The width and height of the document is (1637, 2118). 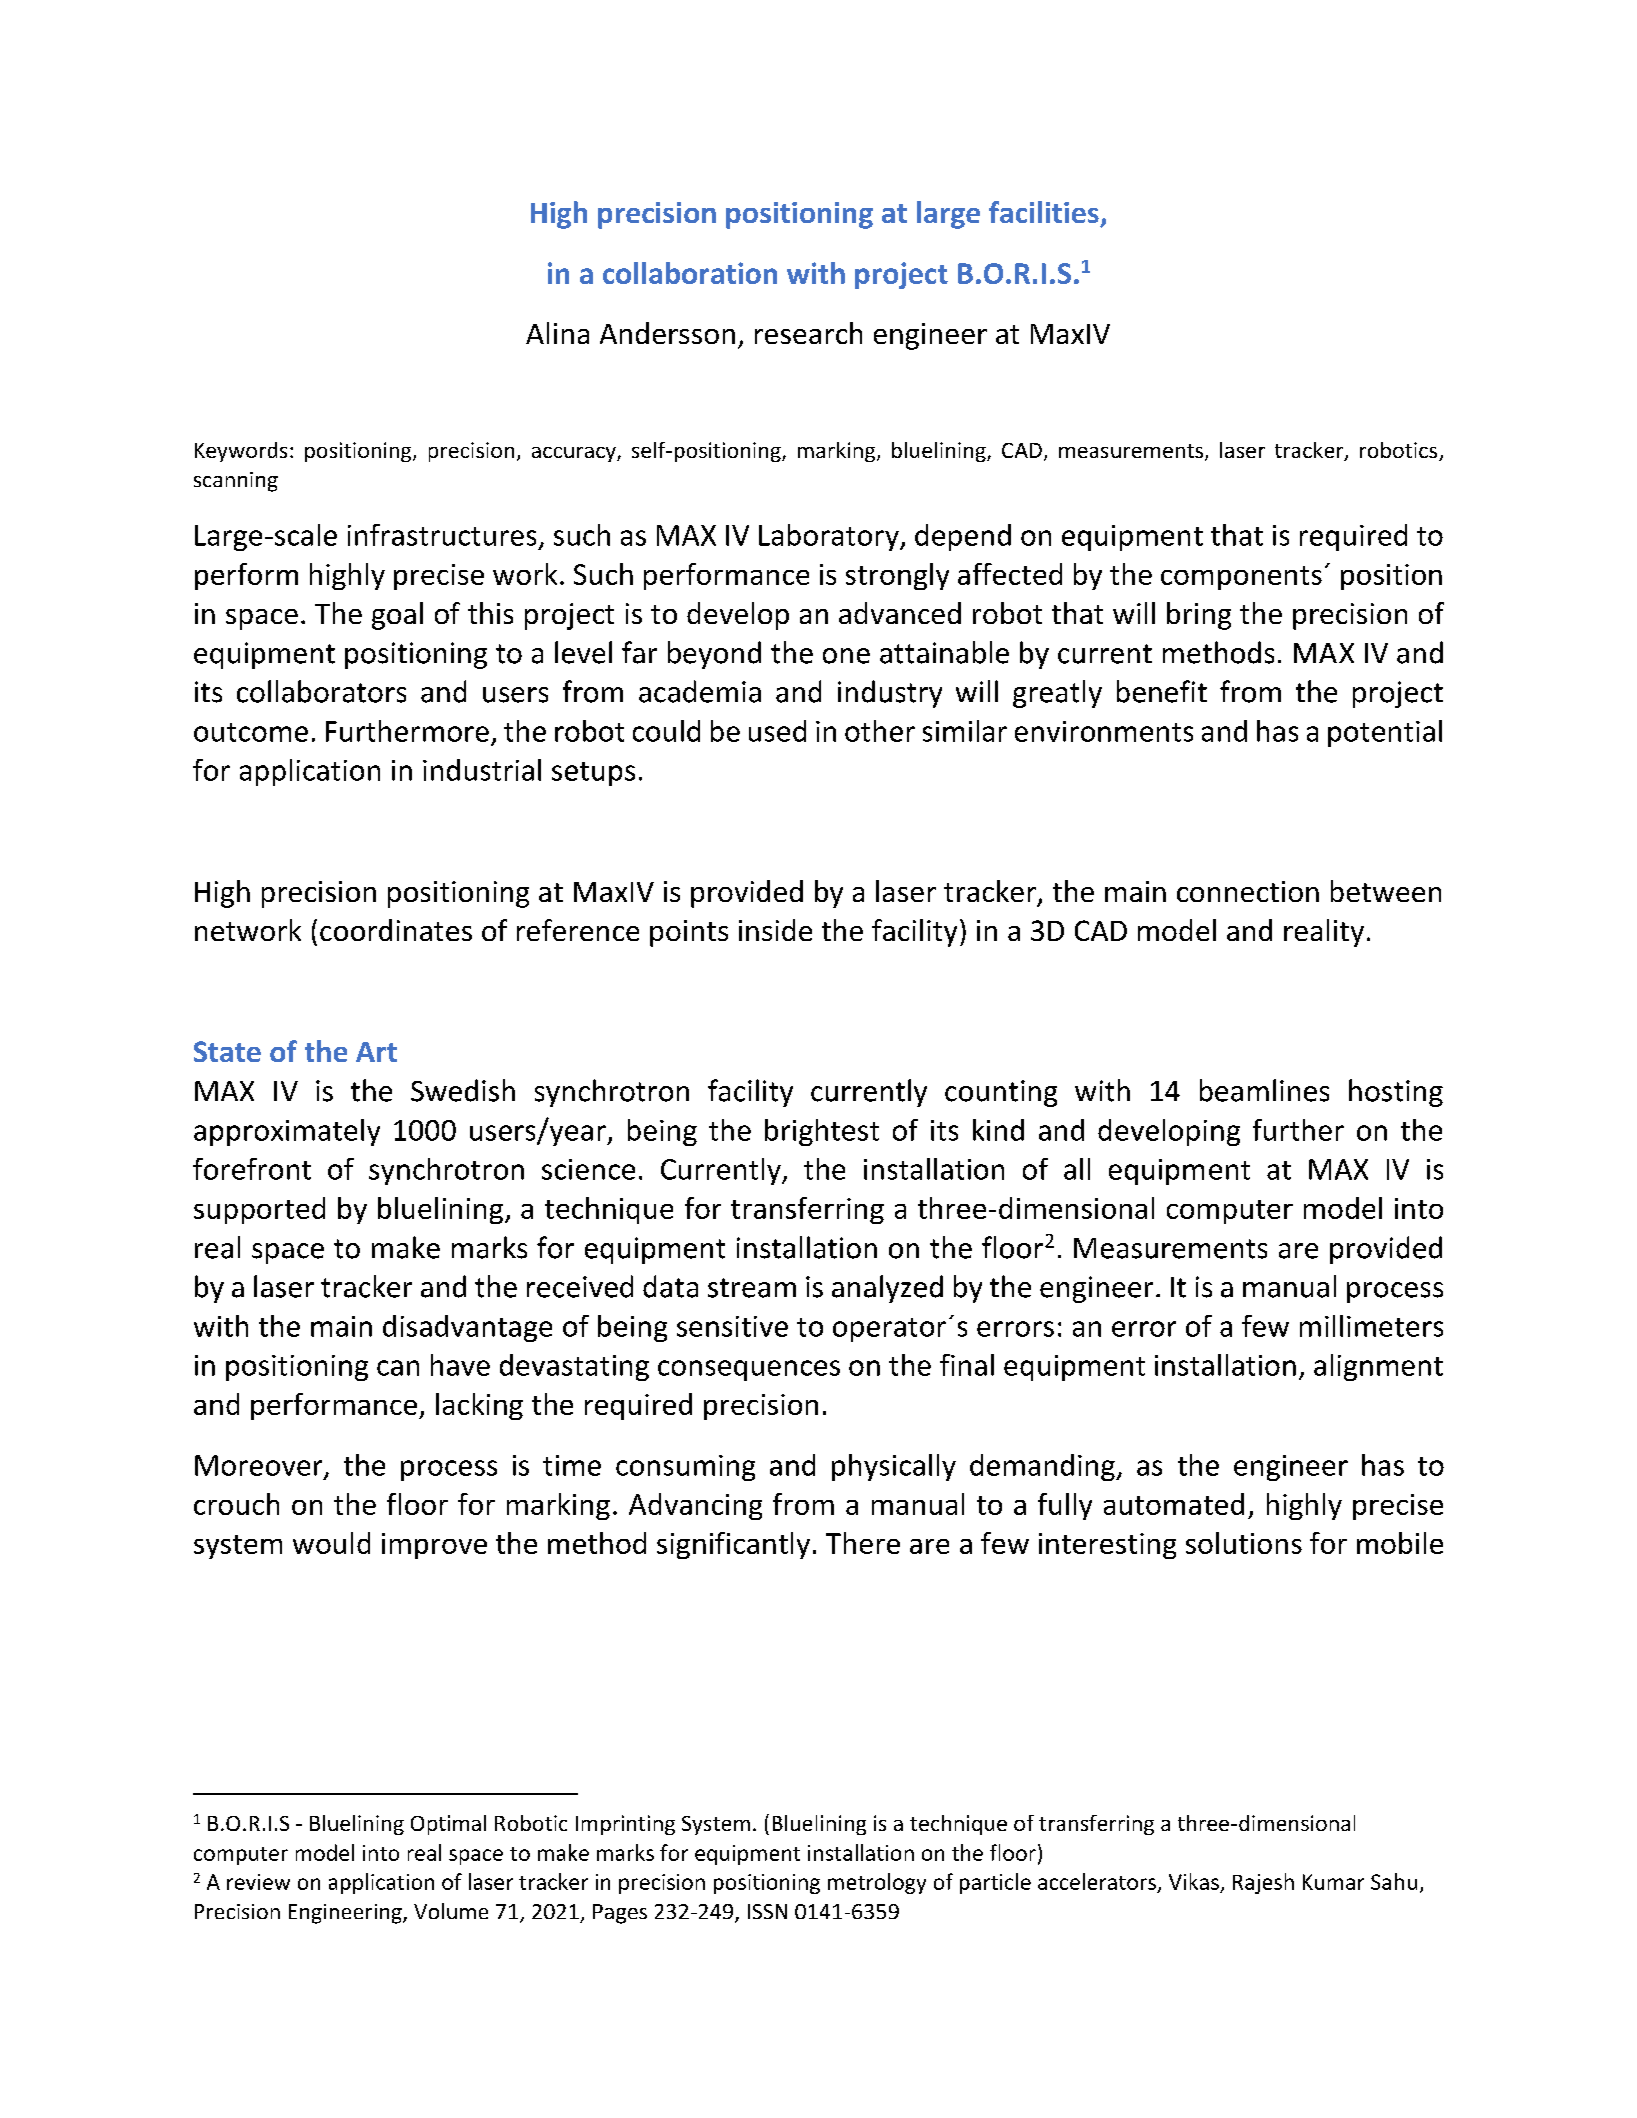 What do you see at coordinates (777, 731) in the document?
I see `used` at bounding box center [777, 731].
